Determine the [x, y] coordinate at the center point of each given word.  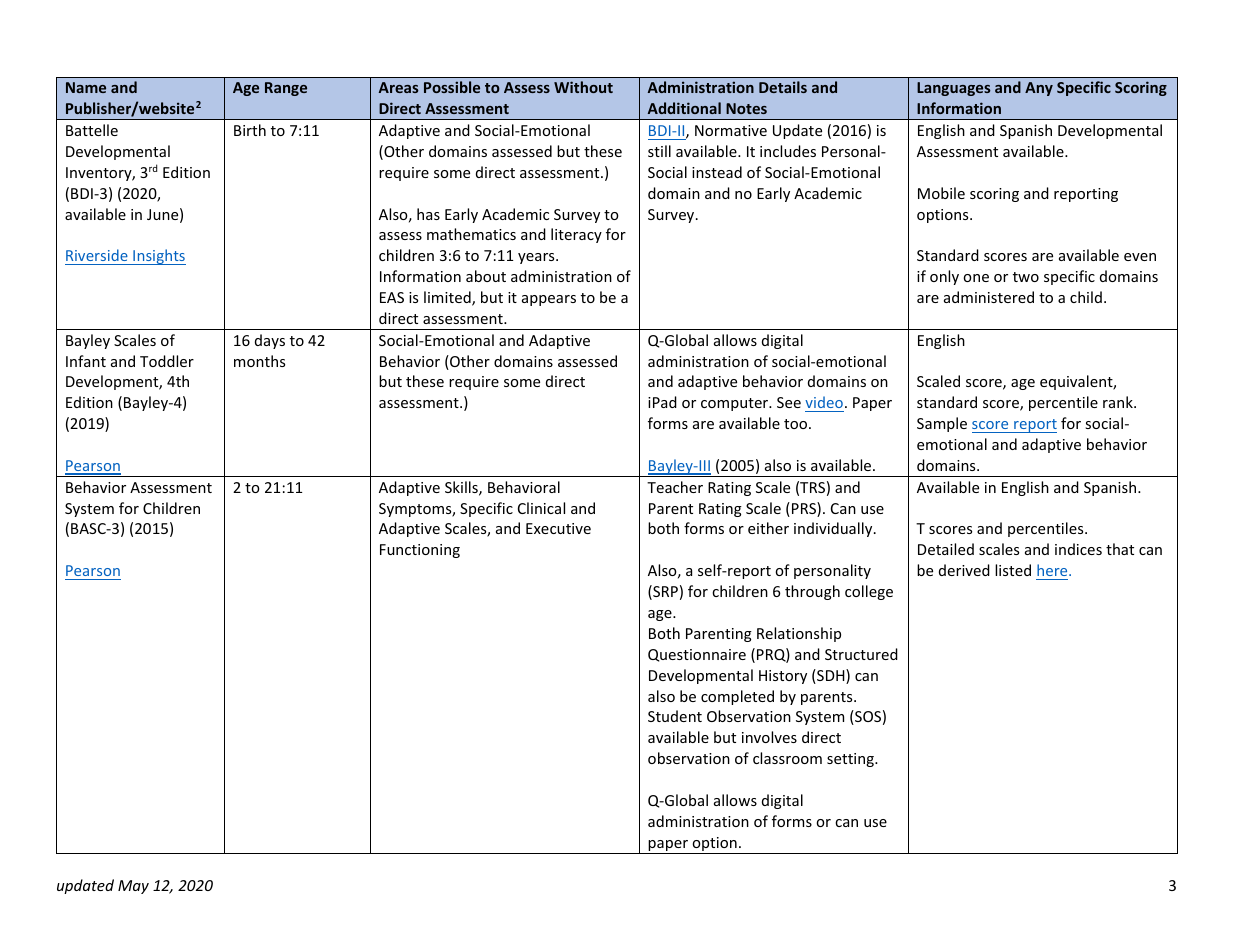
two [1026, 277]
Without [583, 87]
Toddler [167, 361]
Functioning [420, 551]
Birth [250, 130]
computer [736, 404]
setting [851, 760]
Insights [158, 257]
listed [1013, 570]
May [133, 887]
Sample [942, 424]
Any [1039, 89]
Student [675, 716]
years [537, 258]
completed [737, 697]
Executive [558, 528]
